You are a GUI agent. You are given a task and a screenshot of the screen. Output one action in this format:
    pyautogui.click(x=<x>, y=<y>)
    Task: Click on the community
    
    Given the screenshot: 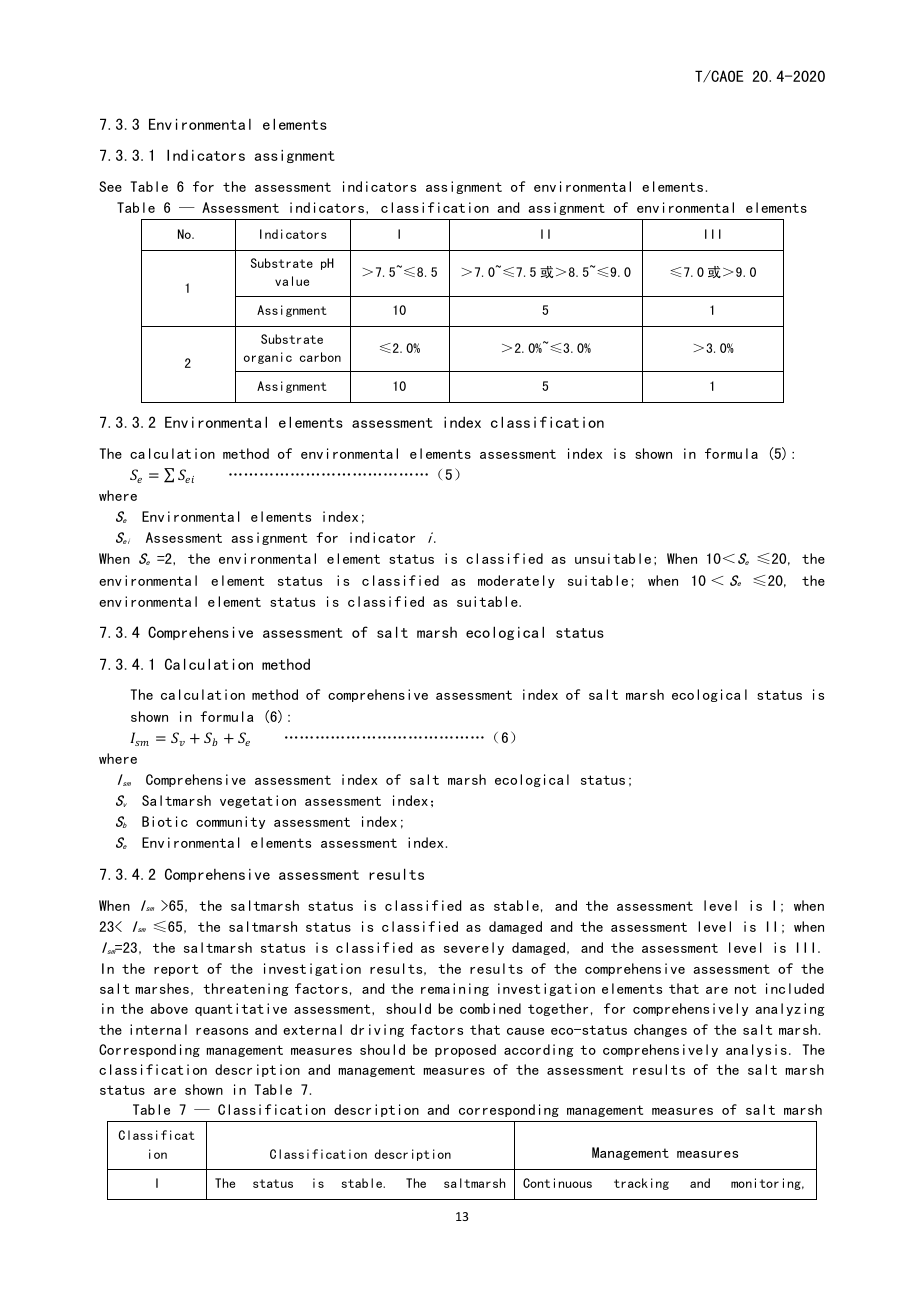 What is the action you would take?
    pyautogui.click(x=230, y=822)
